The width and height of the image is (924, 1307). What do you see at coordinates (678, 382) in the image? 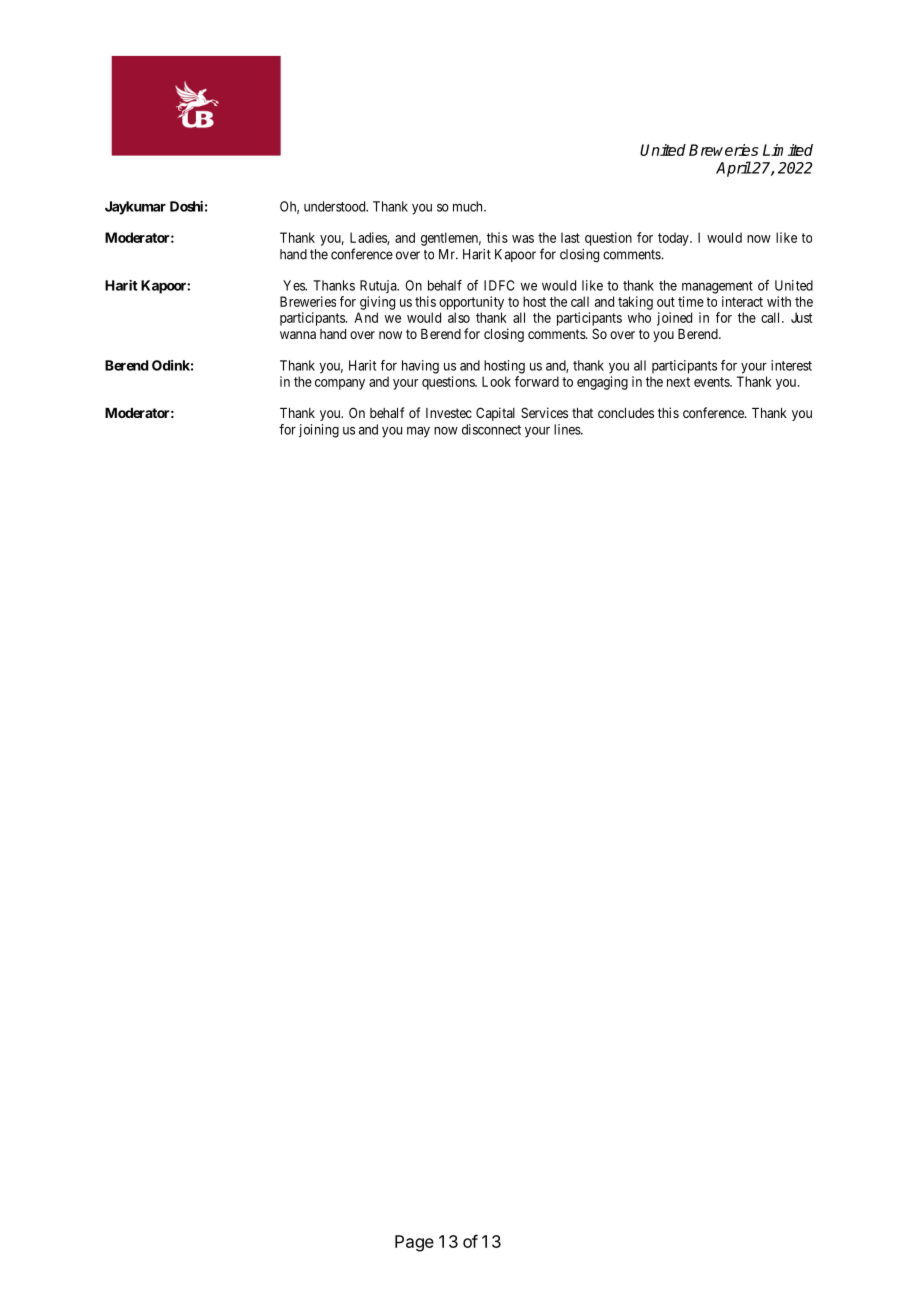
I see `next` at bounding box center [678, 382].
